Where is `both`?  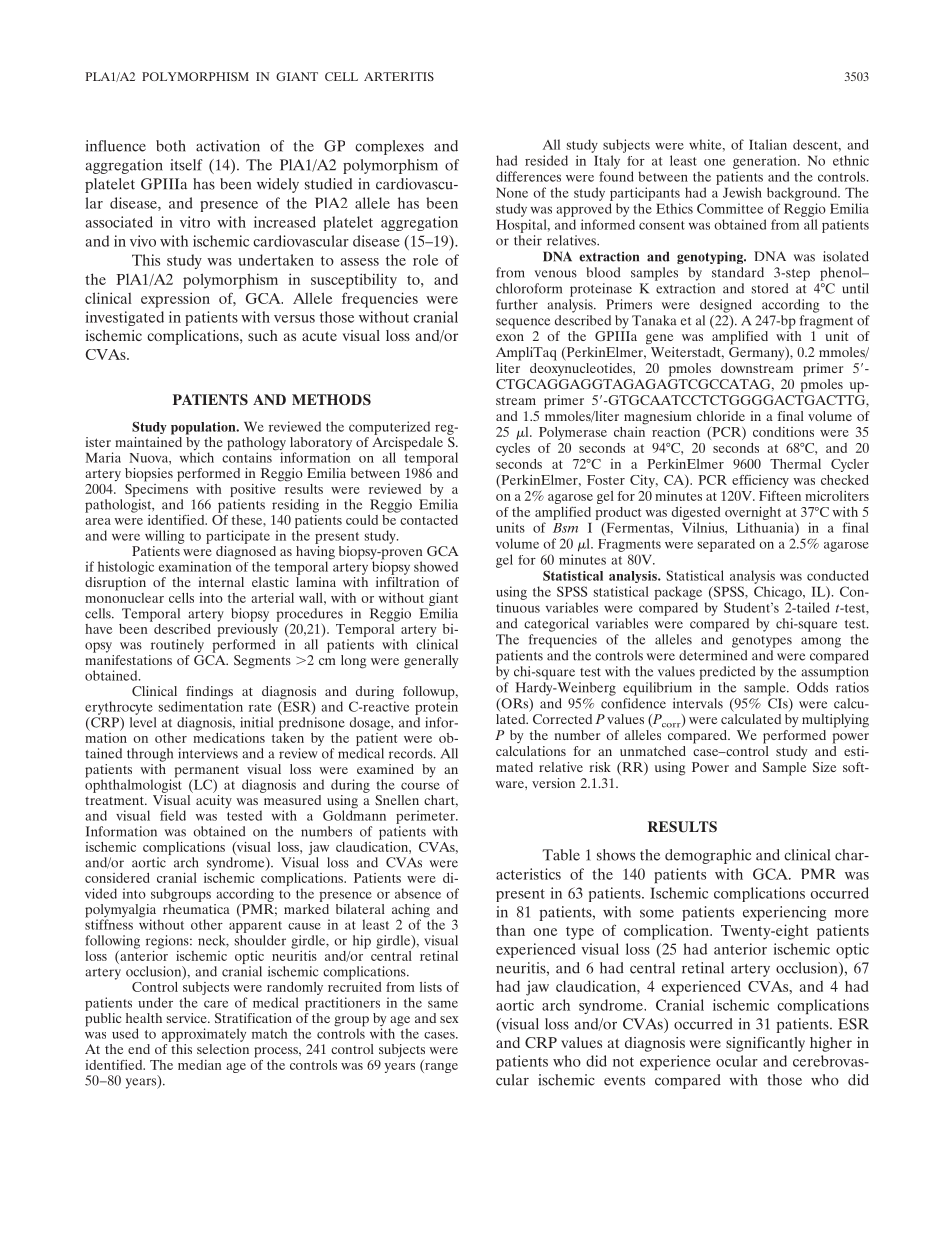
both is located at coordinates (171, 146).
